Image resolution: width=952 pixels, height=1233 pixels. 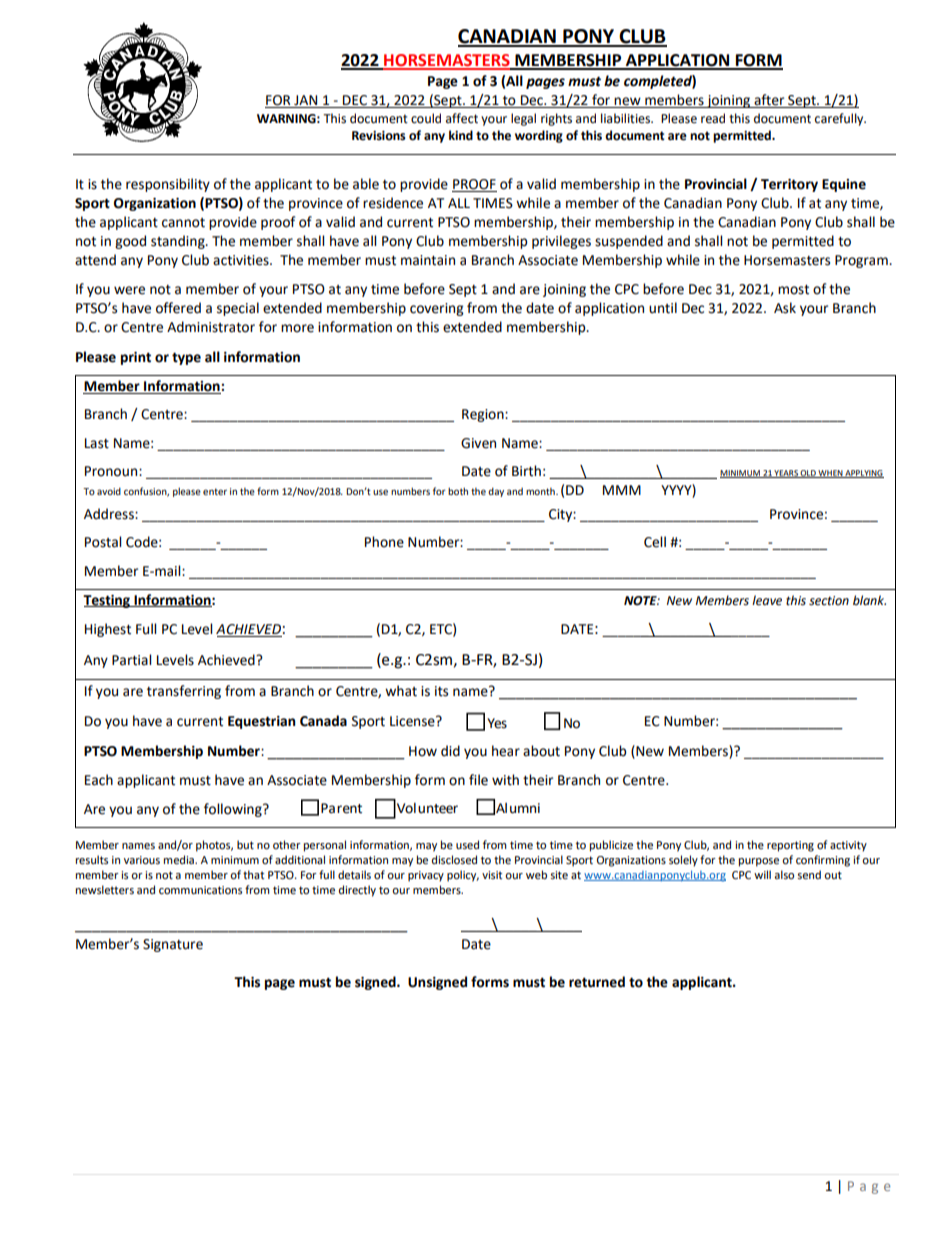 I want to click on YEARS, so click(x=786, y=474).
